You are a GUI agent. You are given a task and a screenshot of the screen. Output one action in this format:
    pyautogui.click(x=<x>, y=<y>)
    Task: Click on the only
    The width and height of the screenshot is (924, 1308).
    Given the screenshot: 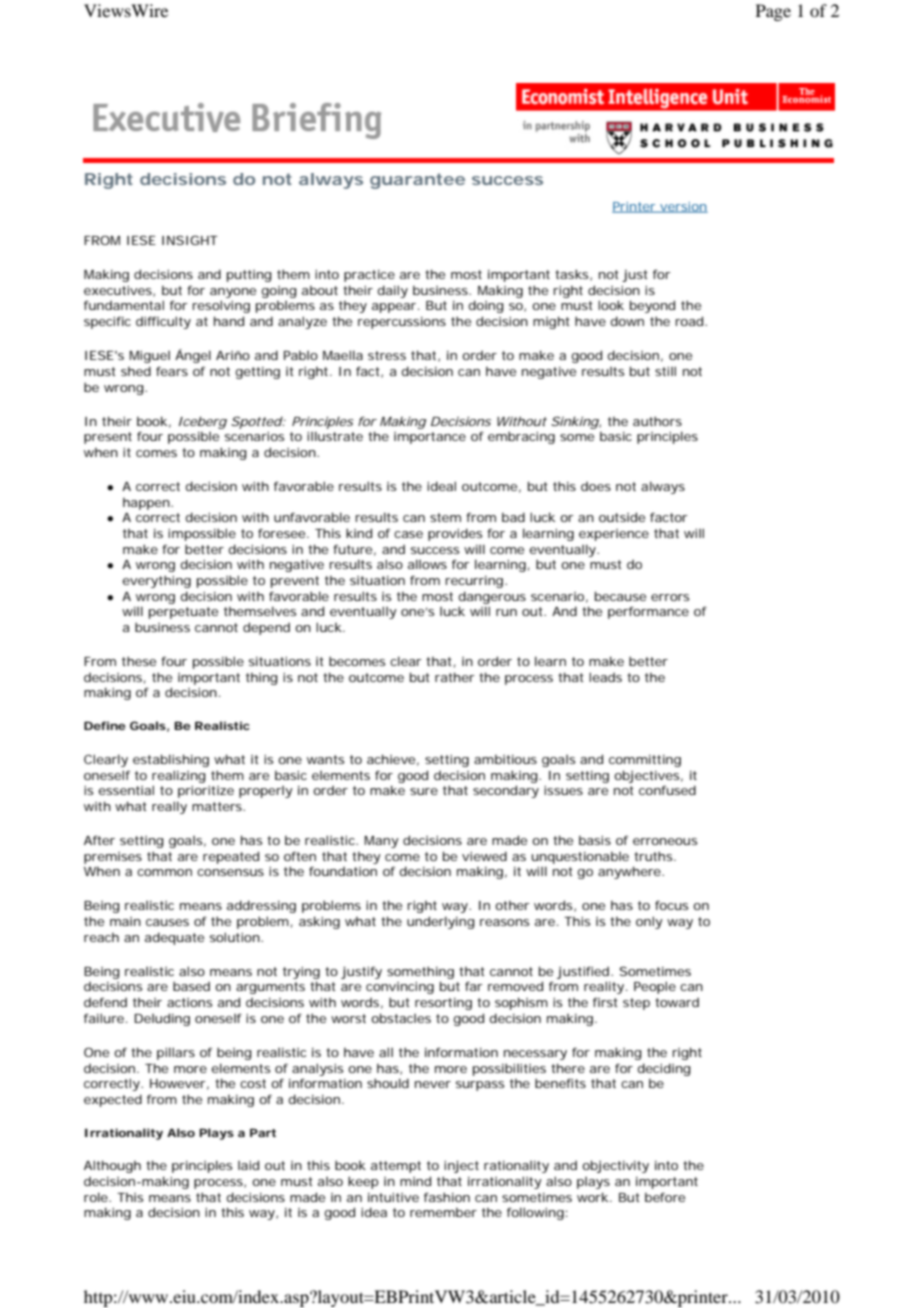 What is the action you would take?
    pyautogui.click(x=649, y=922)
